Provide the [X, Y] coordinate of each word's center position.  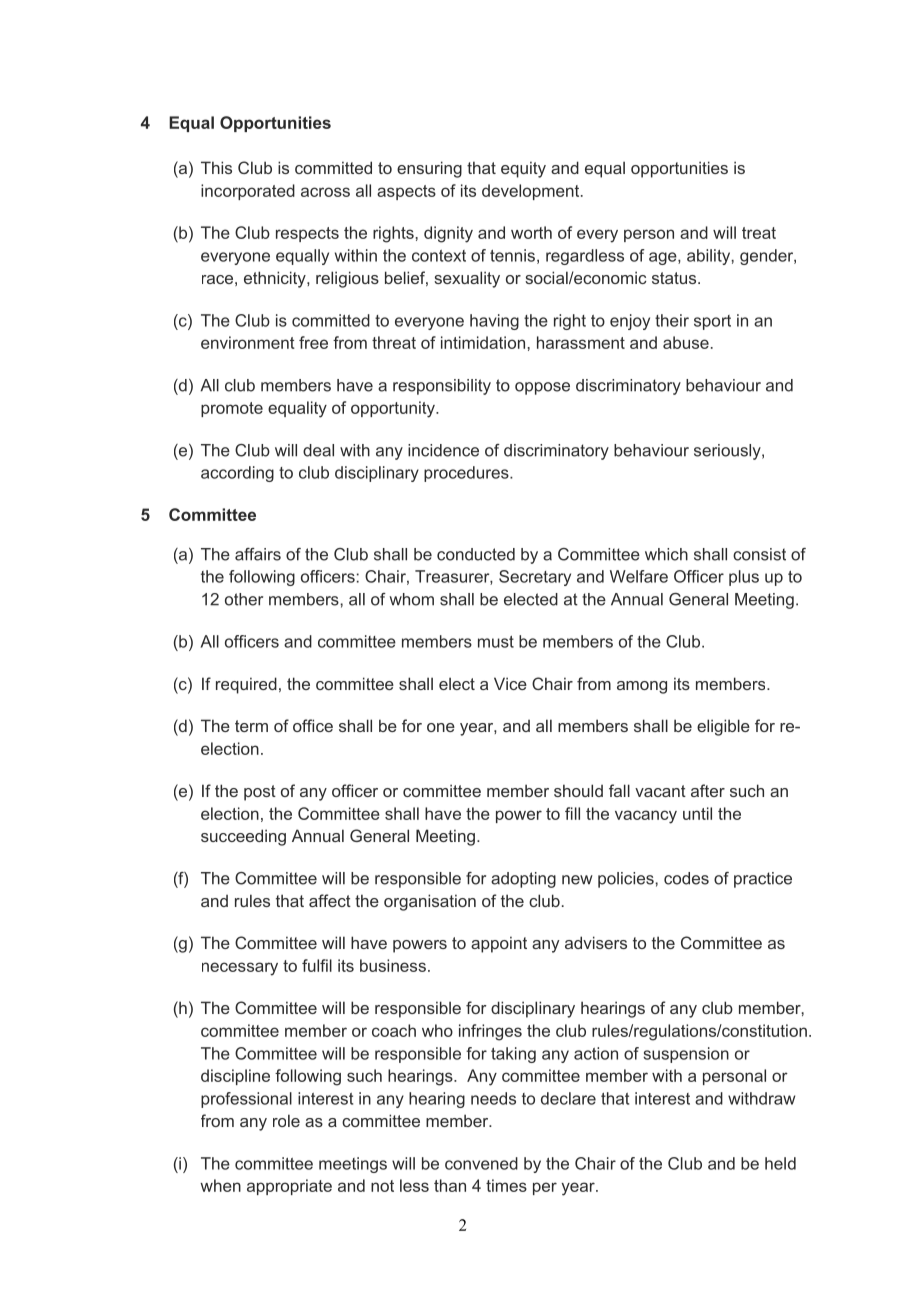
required [246, 685]
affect [330, 900]
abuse [686, 342]
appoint [499, 944]
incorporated [248, 192]
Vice [510, 683]
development [532, 192]
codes [686, 878]
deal [318, 450]
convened [481, 1163]
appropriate [289, 1187]
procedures [467, 474]
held [780, 1163]
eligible [723, 727]
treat [759, 233]
